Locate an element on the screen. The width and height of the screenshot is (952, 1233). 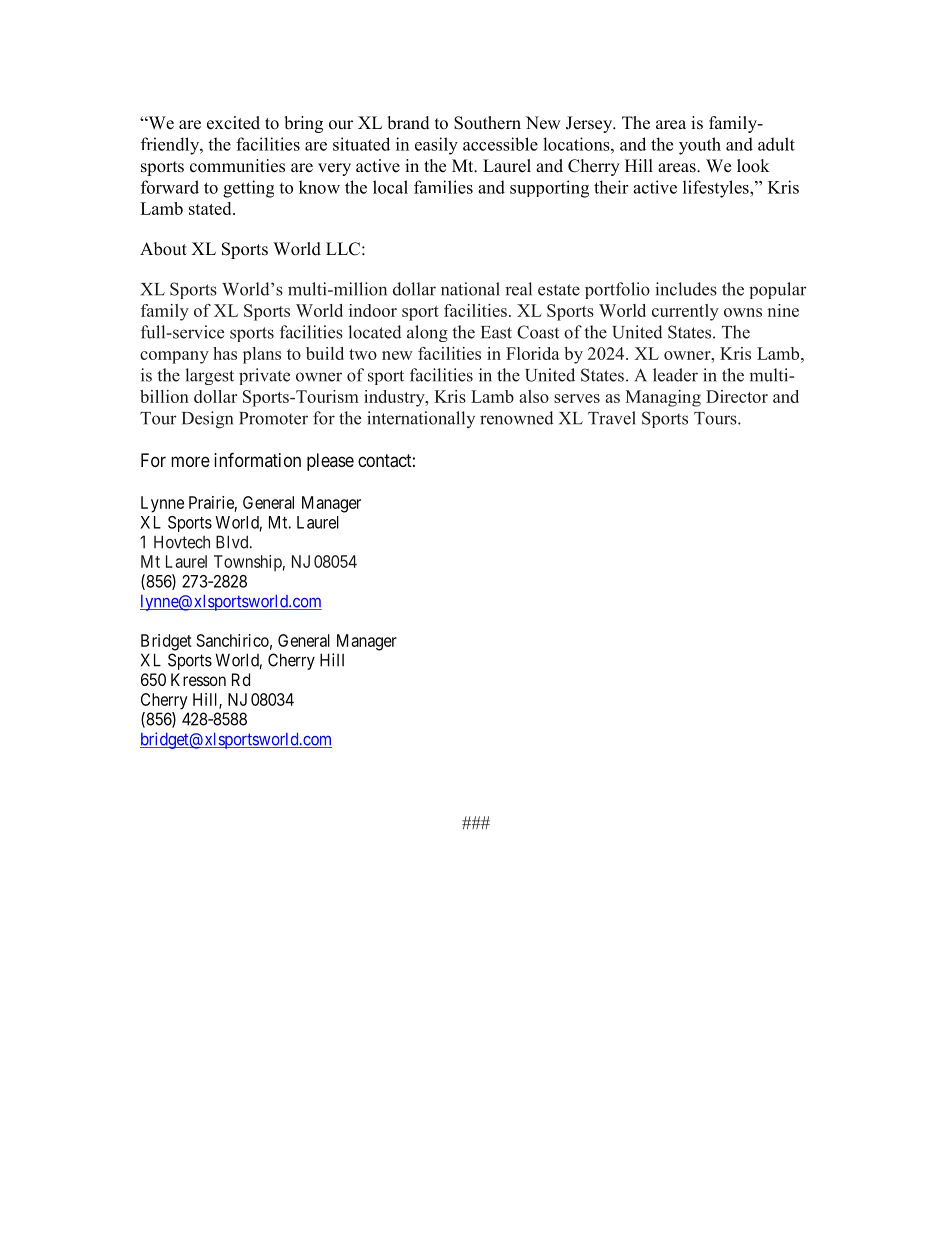
Southern is located at coordinates (487, 123).
